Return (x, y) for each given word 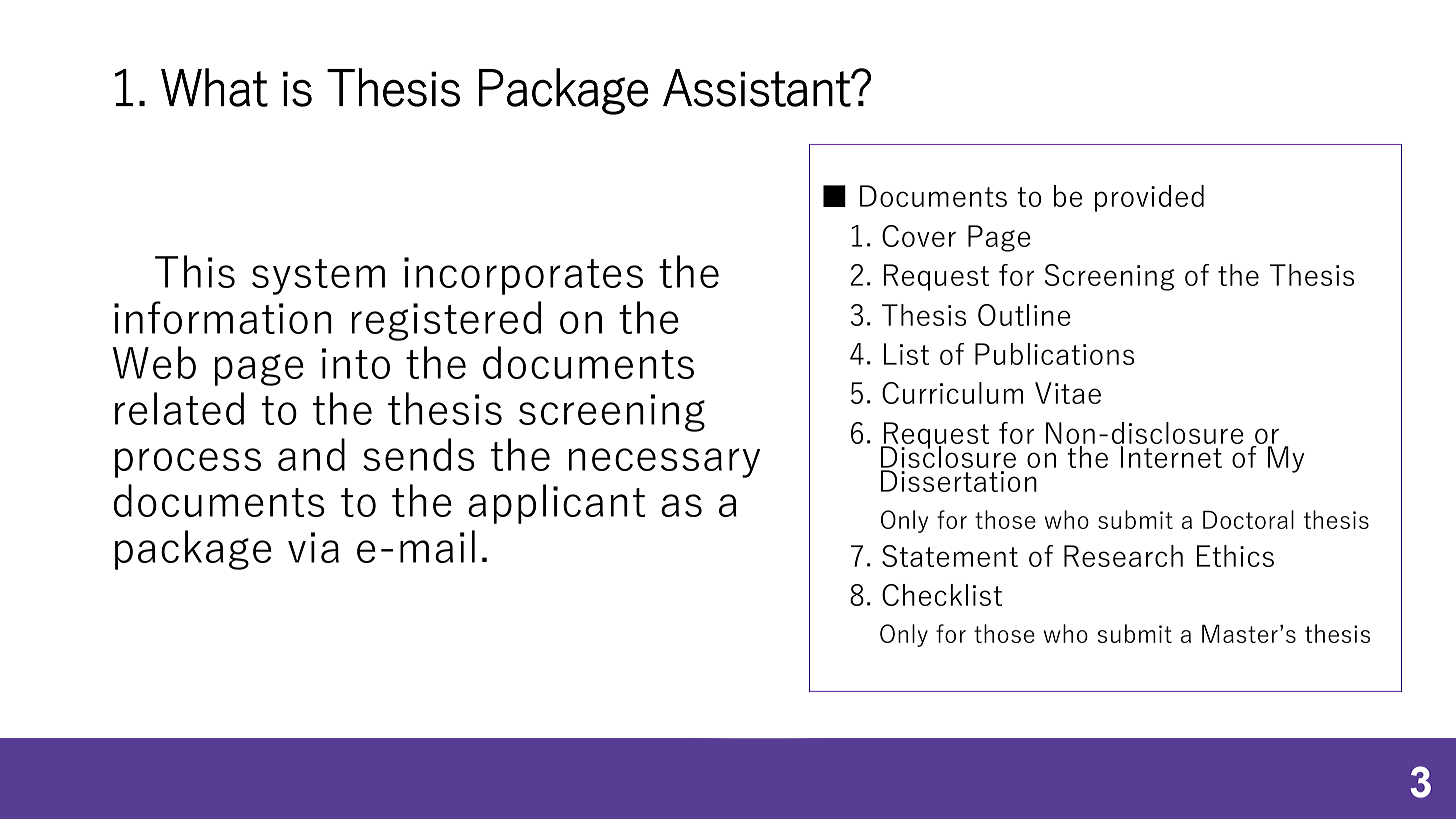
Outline (1024, 315)
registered (446, 321)
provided (1149, 198)
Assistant (757, 88)
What (214, 87)
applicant (557, 504)
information (223, 317)
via (313, 547)
